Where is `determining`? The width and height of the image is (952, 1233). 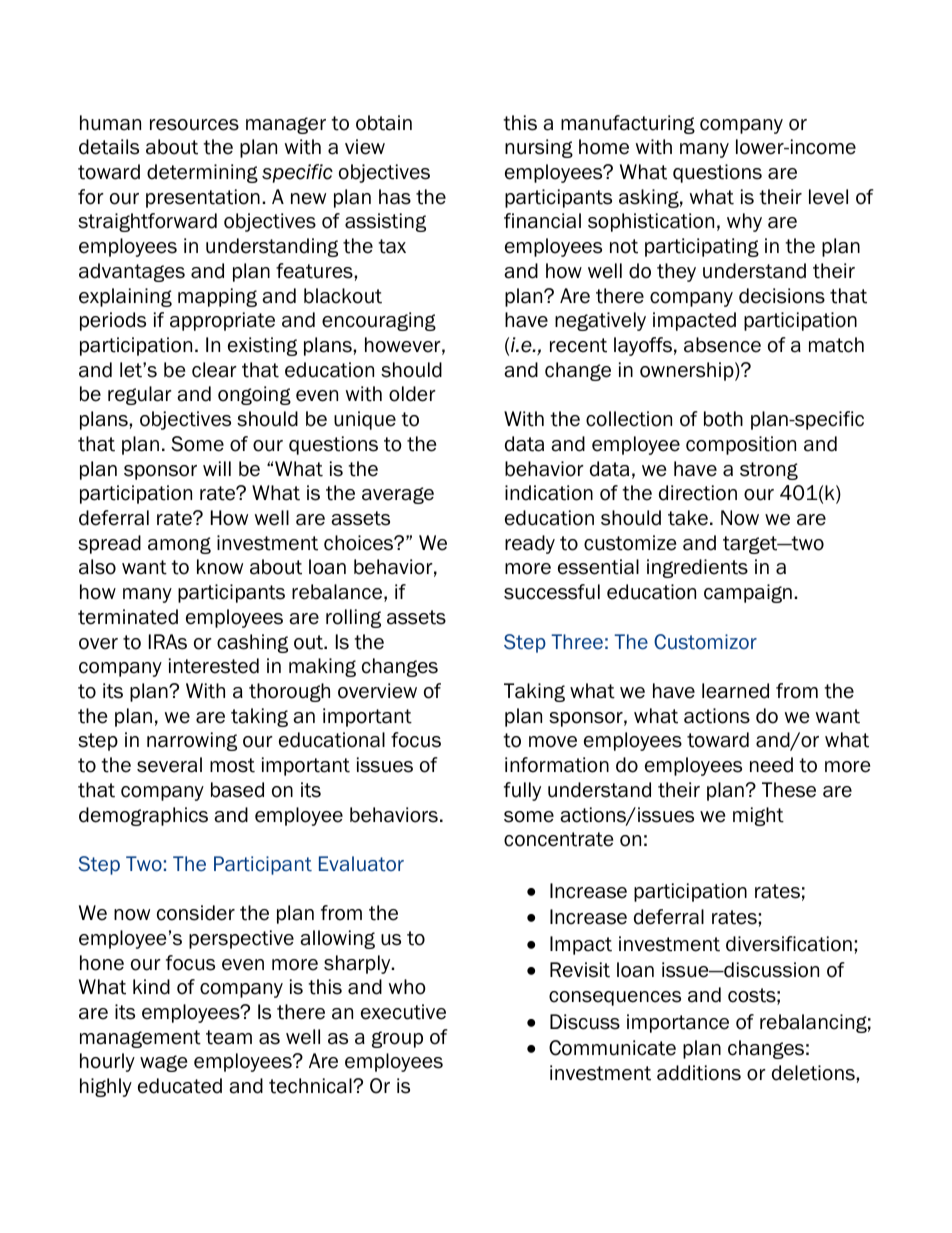
determining is located at coordinates (202, 173).
